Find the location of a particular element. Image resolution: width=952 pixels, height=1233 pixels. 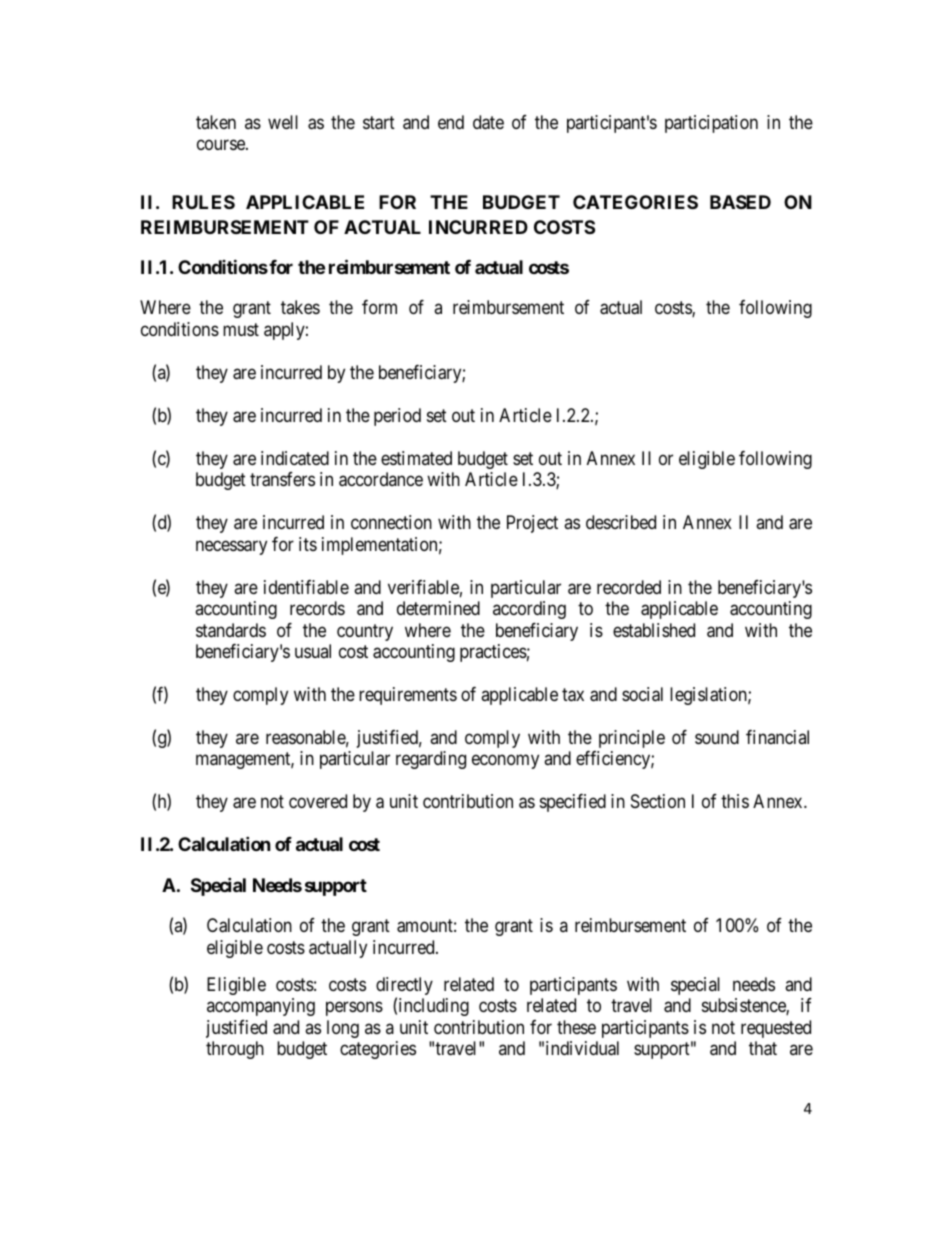

period is located at coordinates (397, 417).
